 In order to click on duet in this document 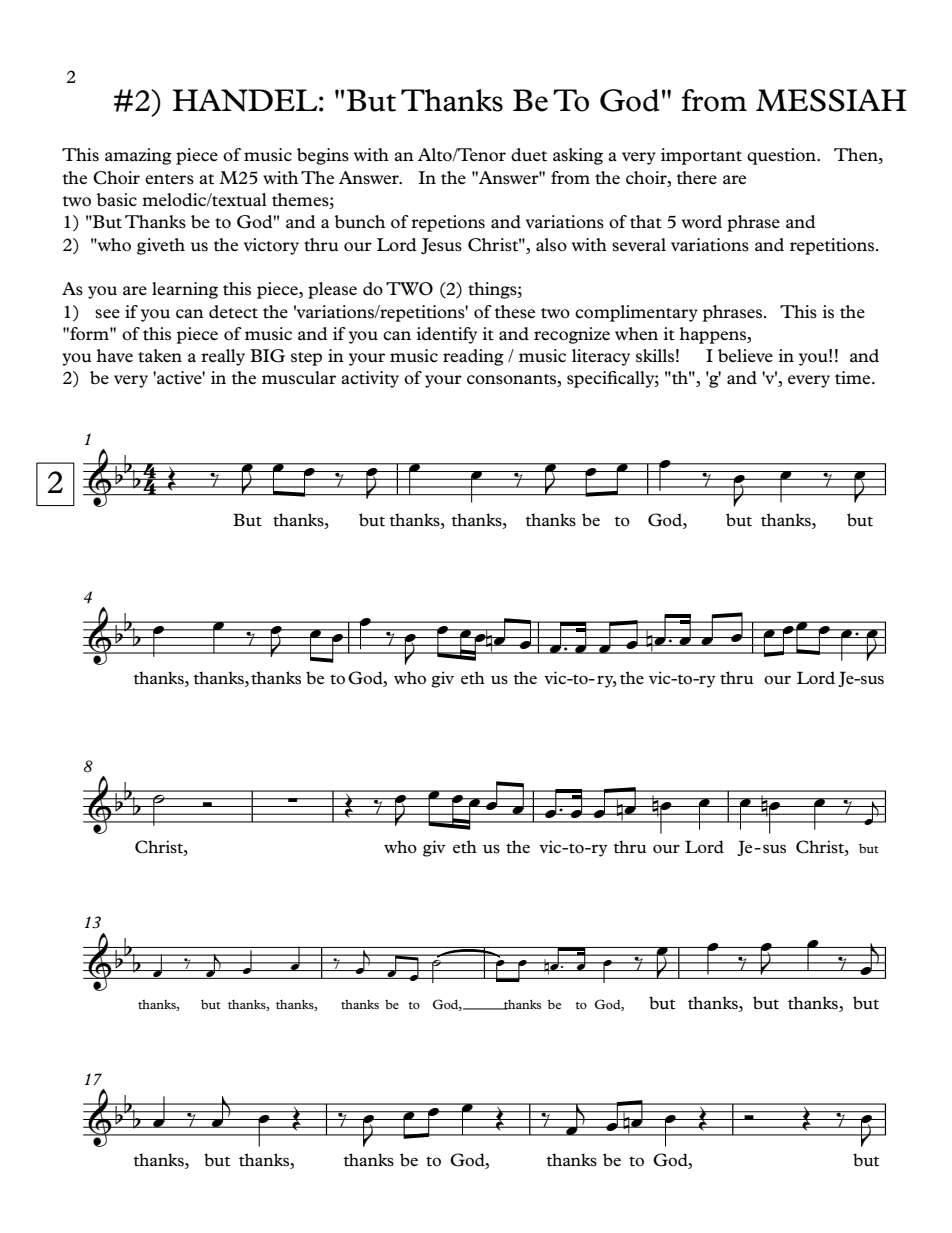, I will do `click(529, 155)`.
